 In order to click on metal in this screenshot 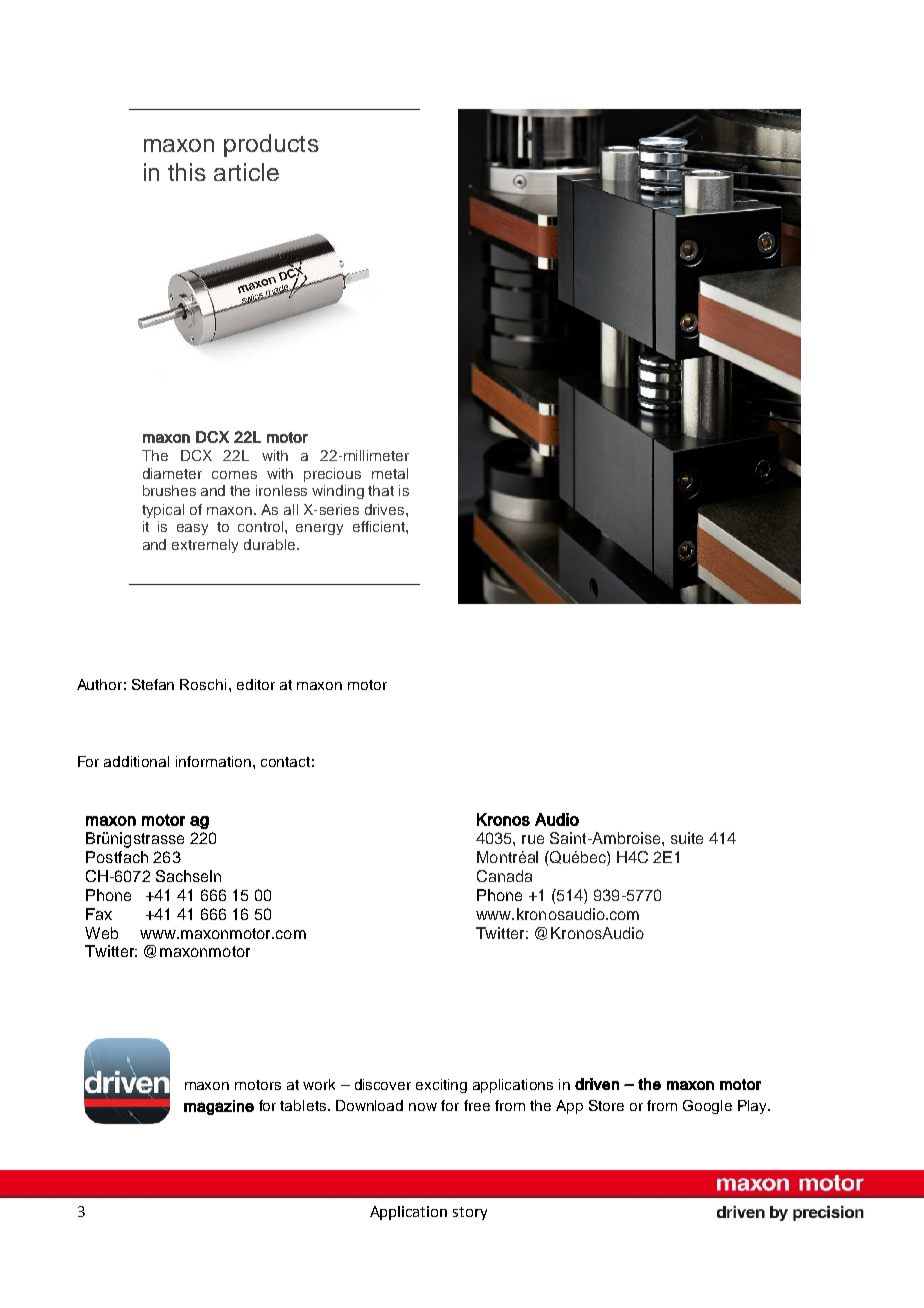, I will do `click(390, 473)`.
